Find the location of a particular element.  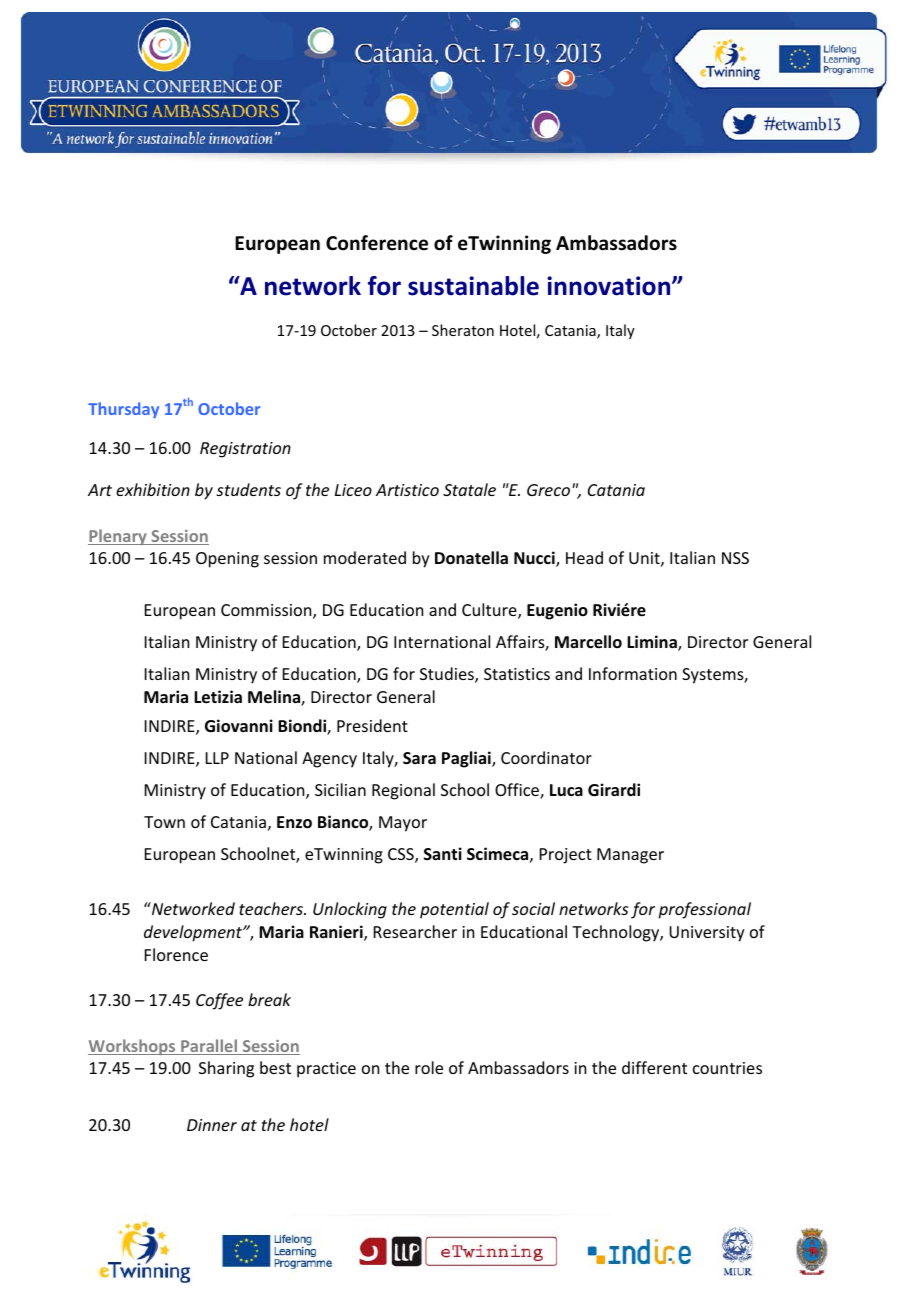

innovation is located at coordinates (610, 286).
